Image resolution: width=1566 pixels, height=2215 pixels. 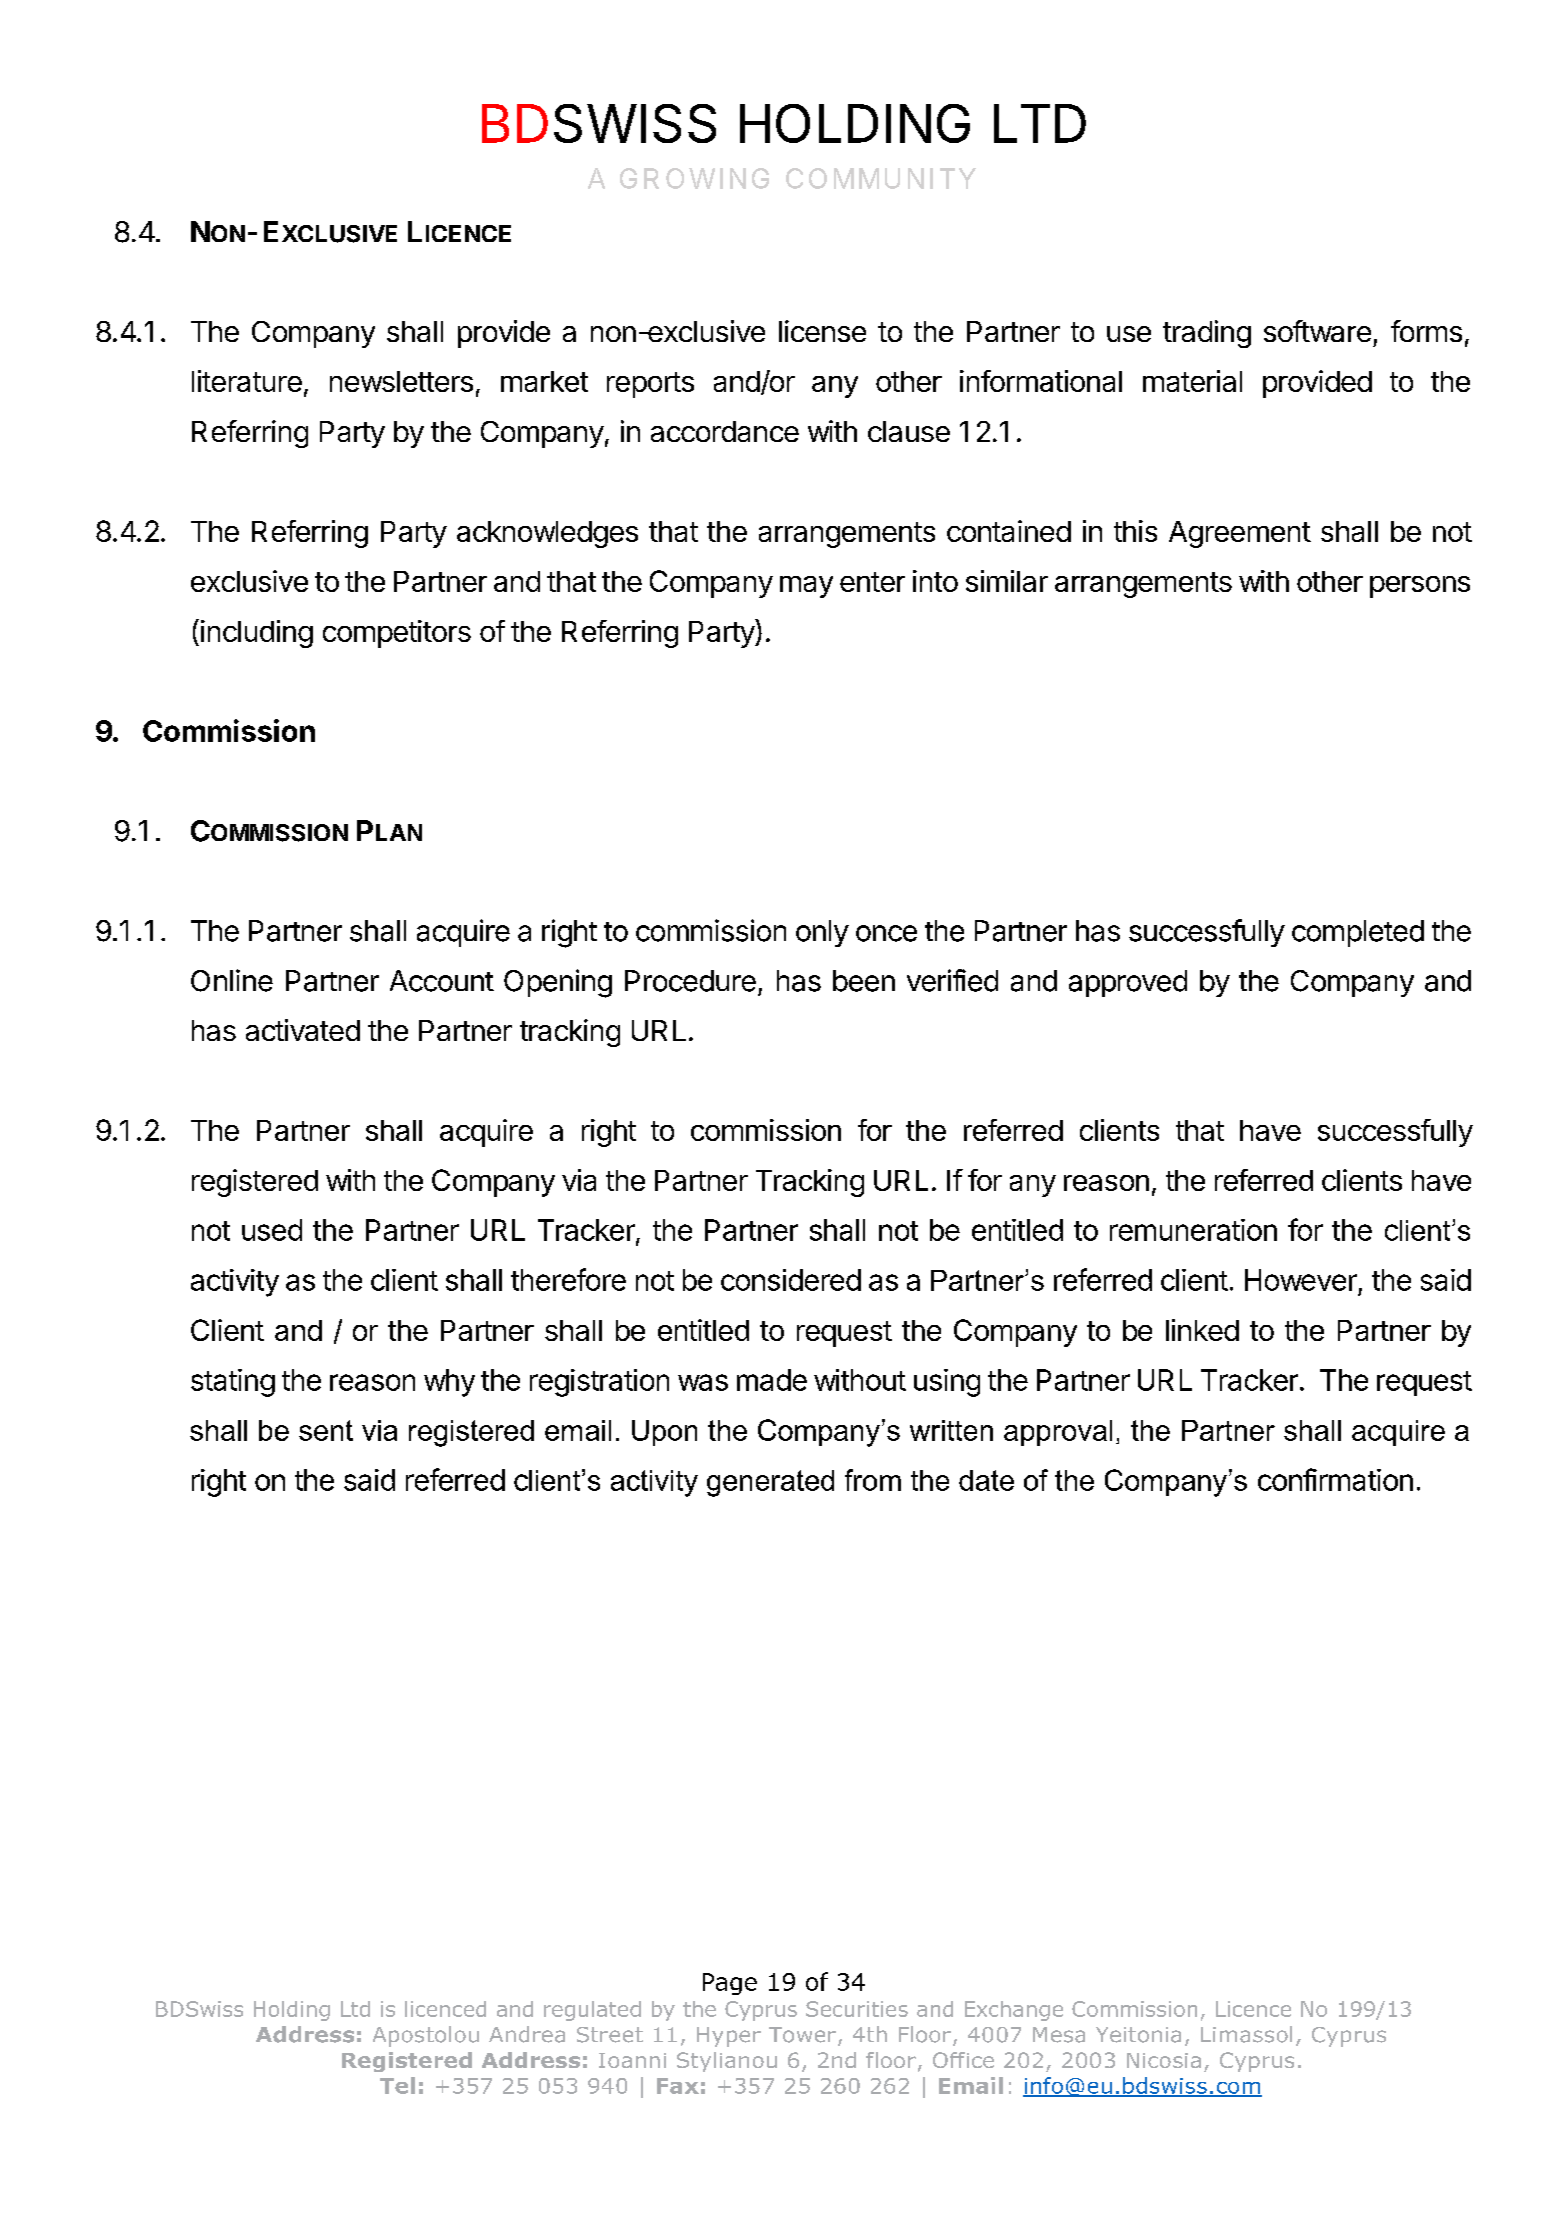 What do you see at coordinates (1335, 1479) in the screenshot?
I see `confirmation` at bounding box center [1335, 1479].
